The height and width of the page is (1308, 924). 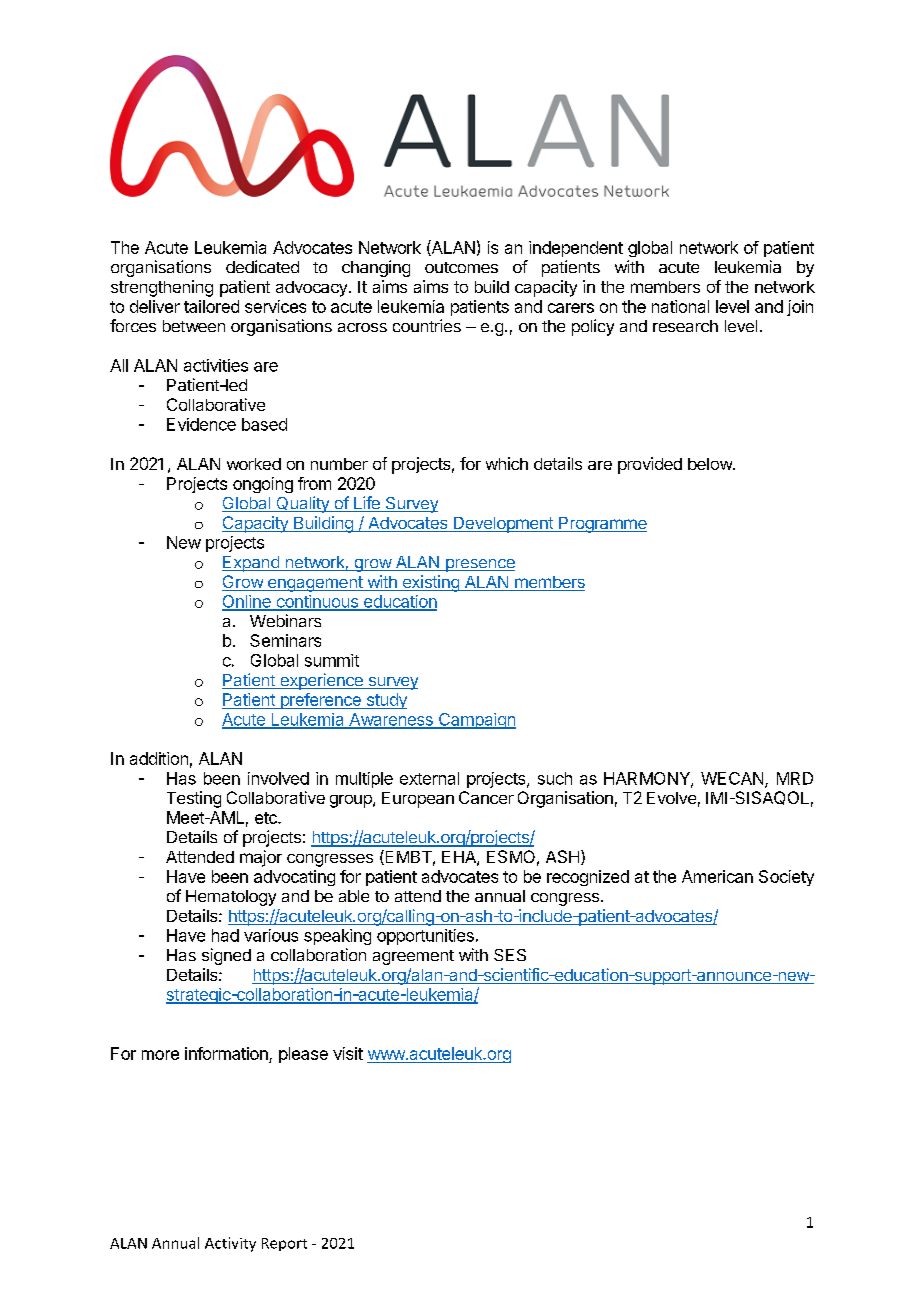 I want to click on signed, so click(x=226, y=956).
